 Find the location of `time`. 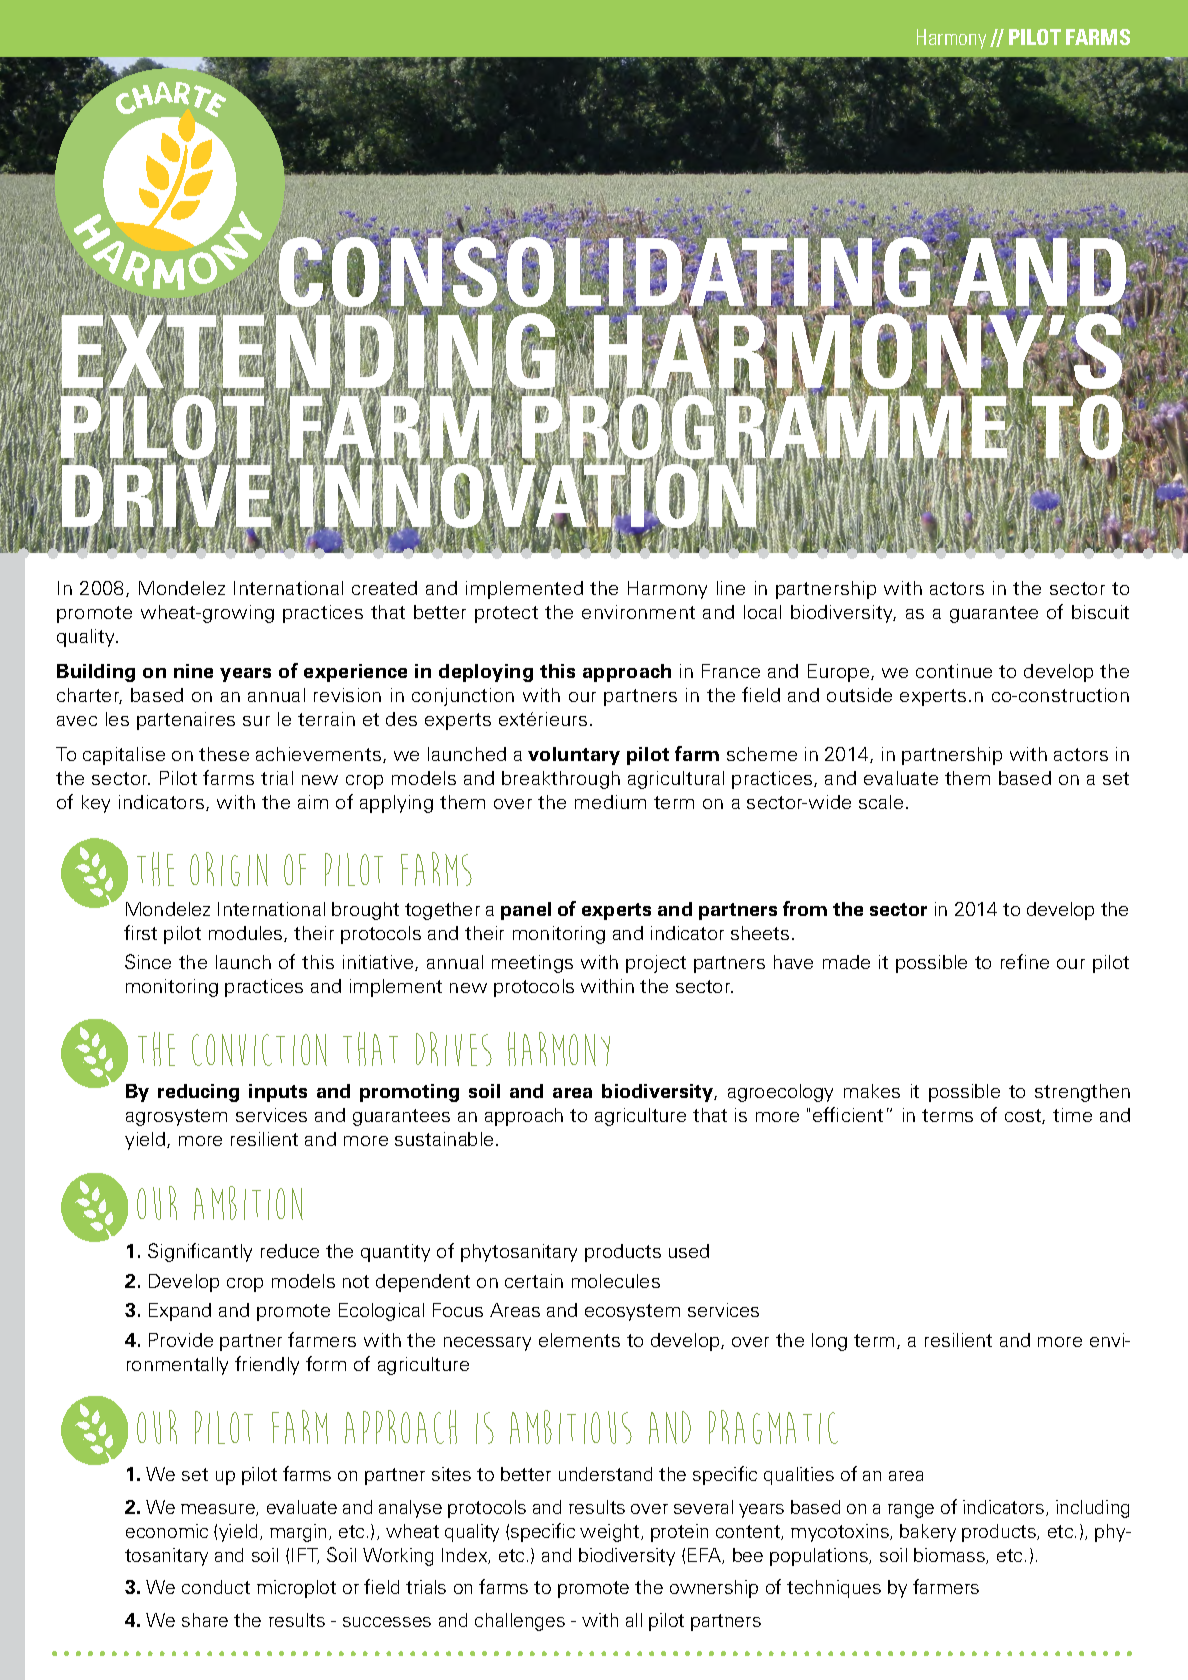

time is located at coordinates (1072, 1115).
